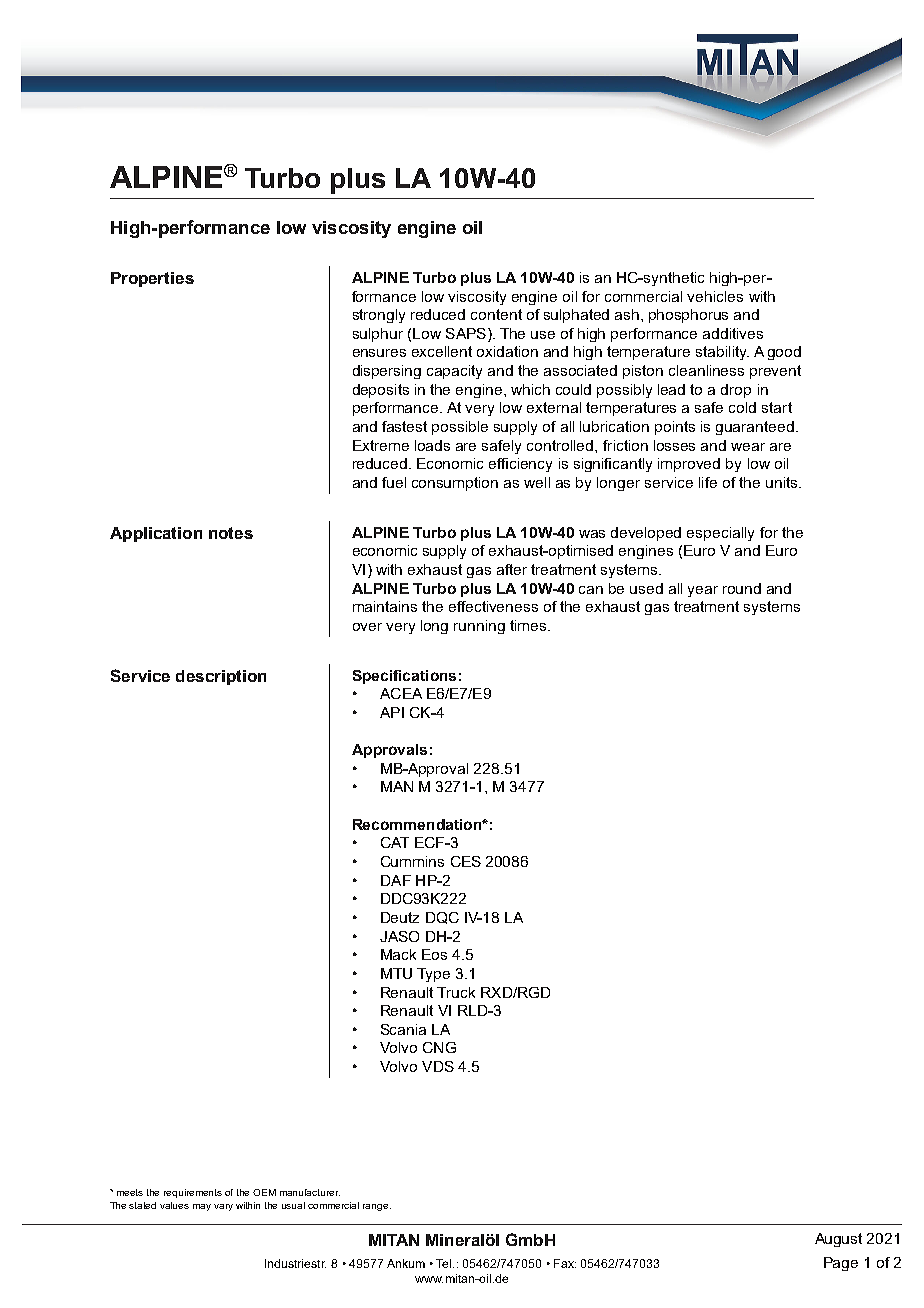 This screenshot has width=924, height=1308. What do you see at coordinates (838, 1240) in the screenshot?
I see `August` at bounding box center [838, 1240].
